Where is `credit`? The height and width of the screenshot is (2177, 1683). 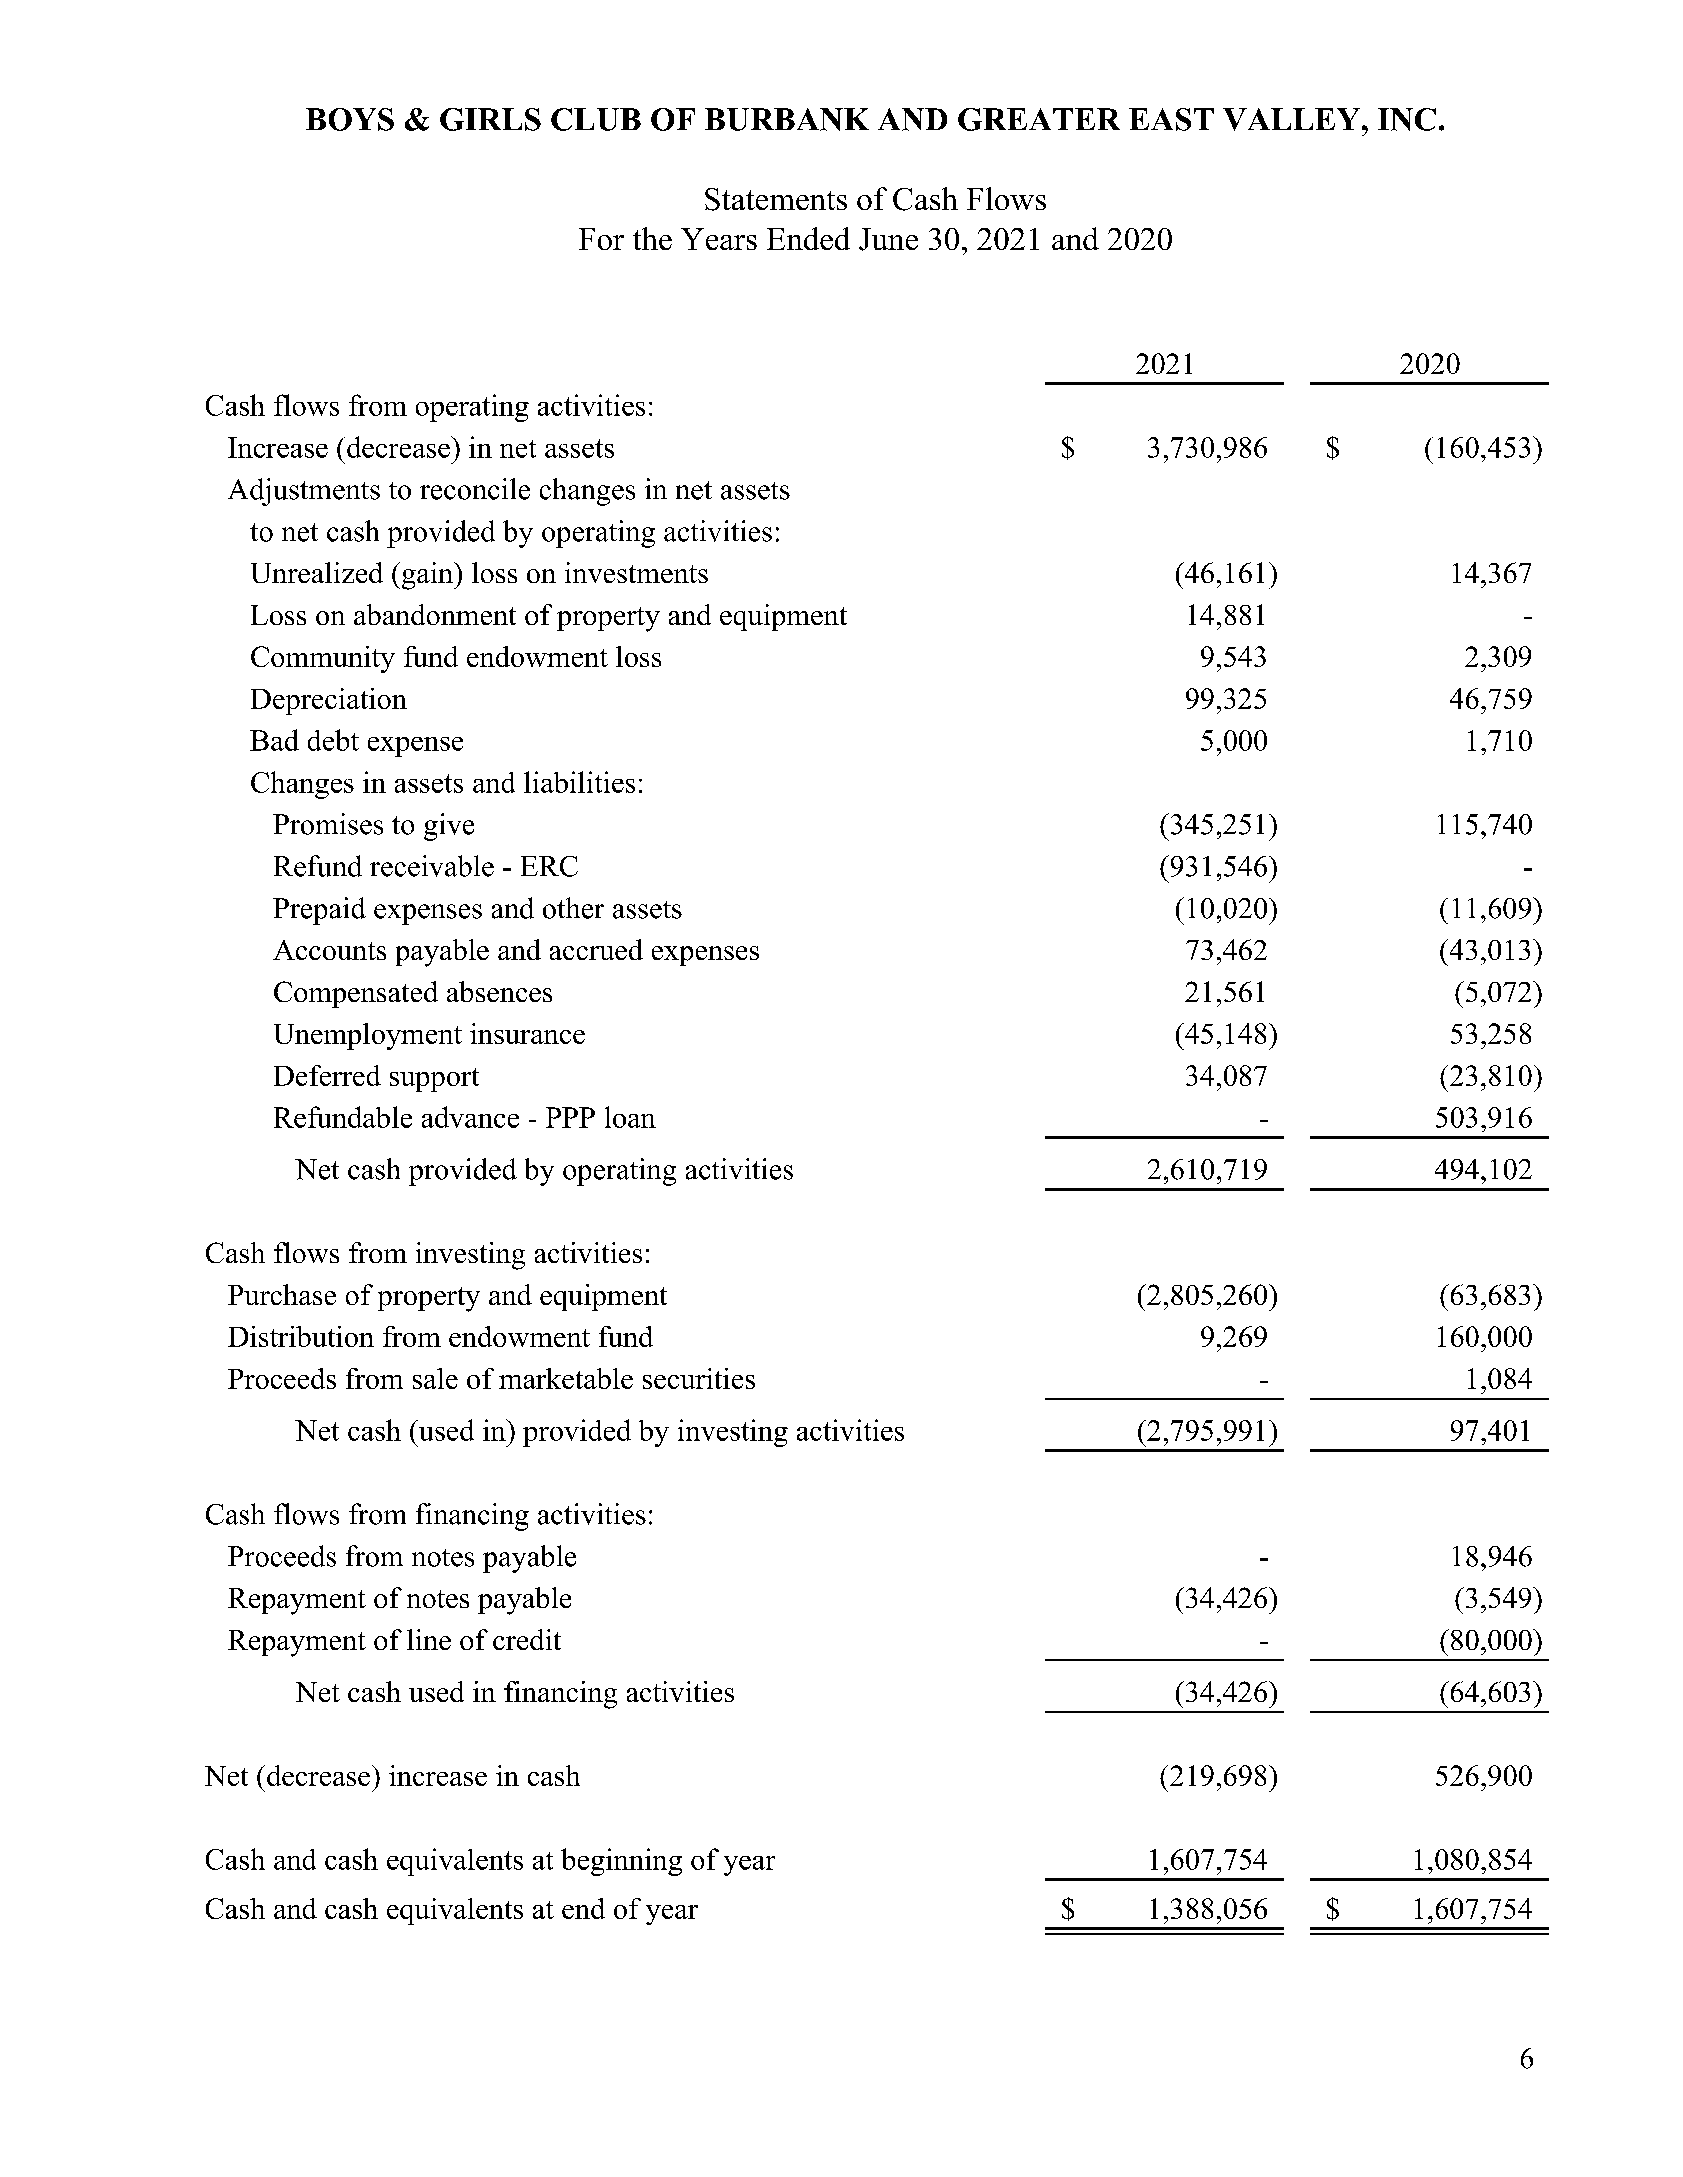 credit is located at coordinates (527, 1639).
